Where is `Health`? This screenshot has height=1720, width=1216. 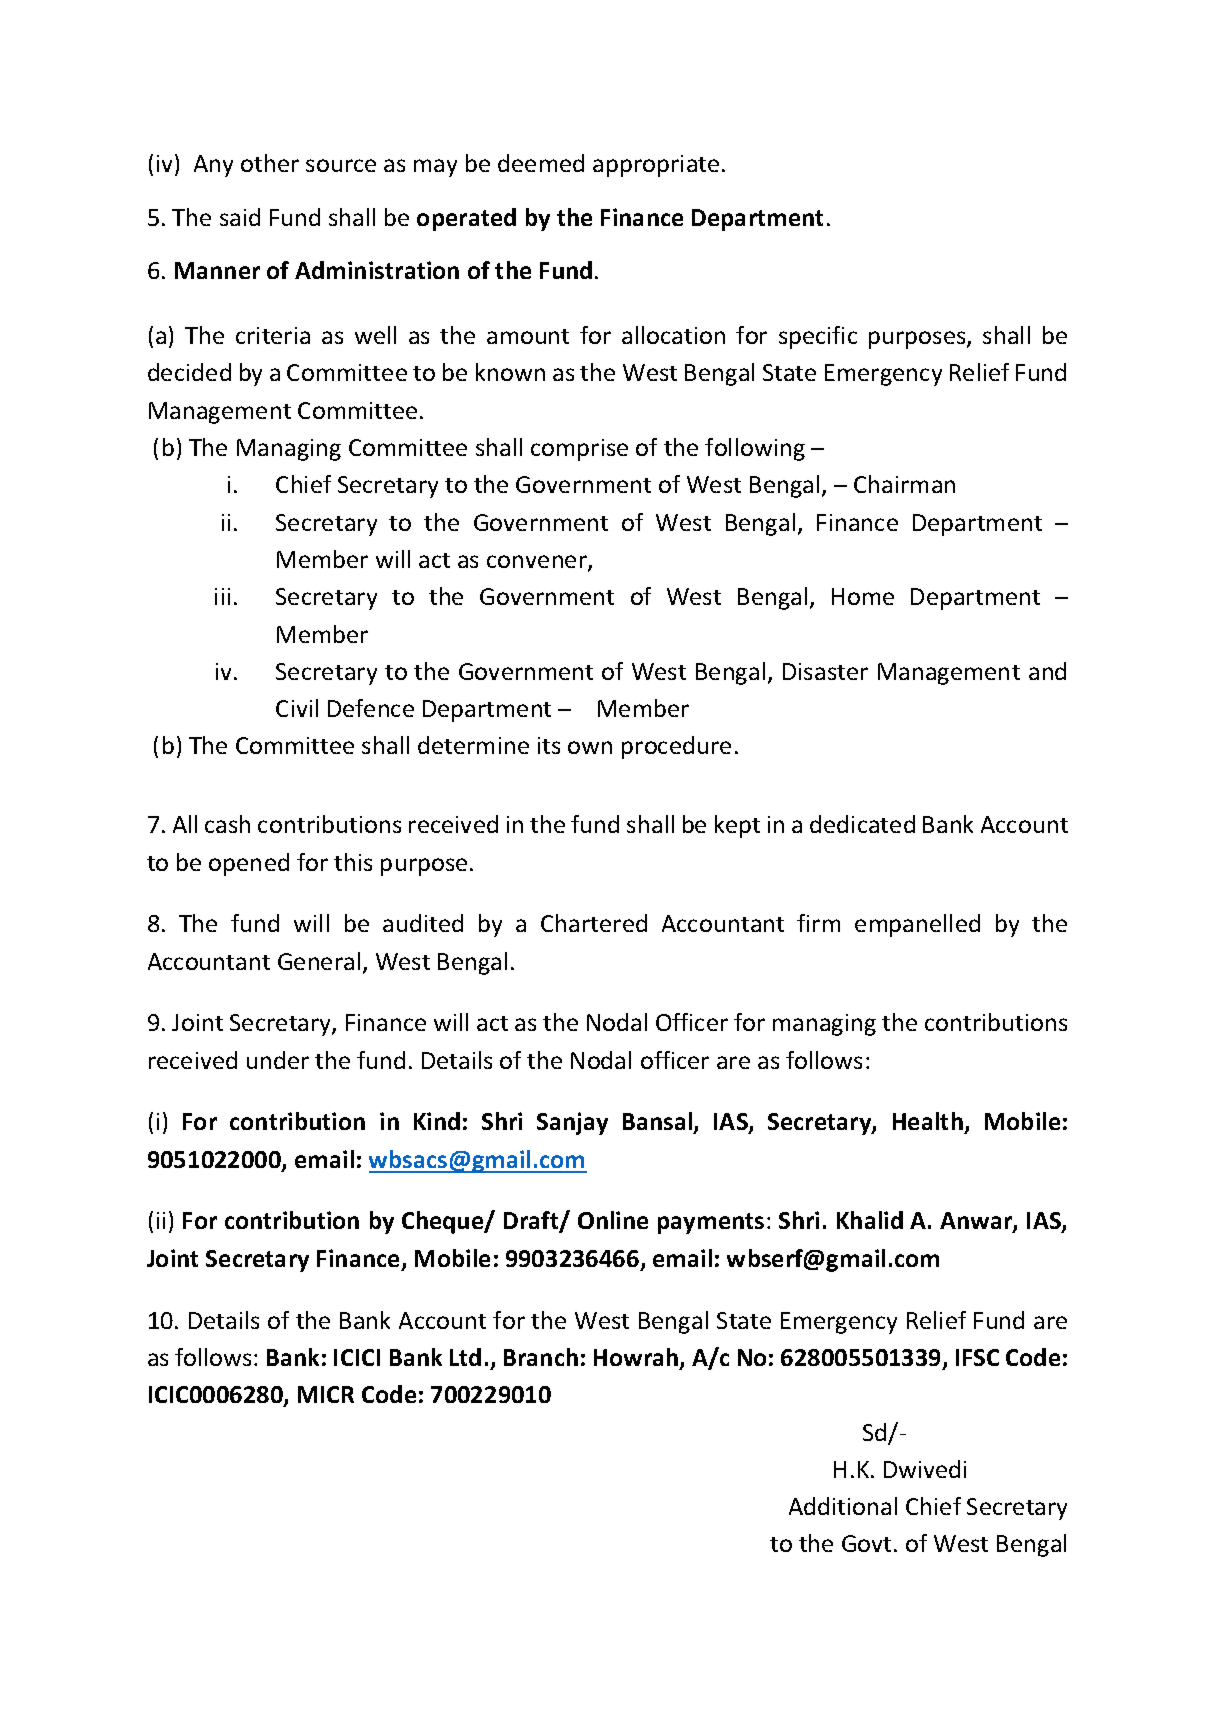
Health is located at coordinates (929, 1123).
